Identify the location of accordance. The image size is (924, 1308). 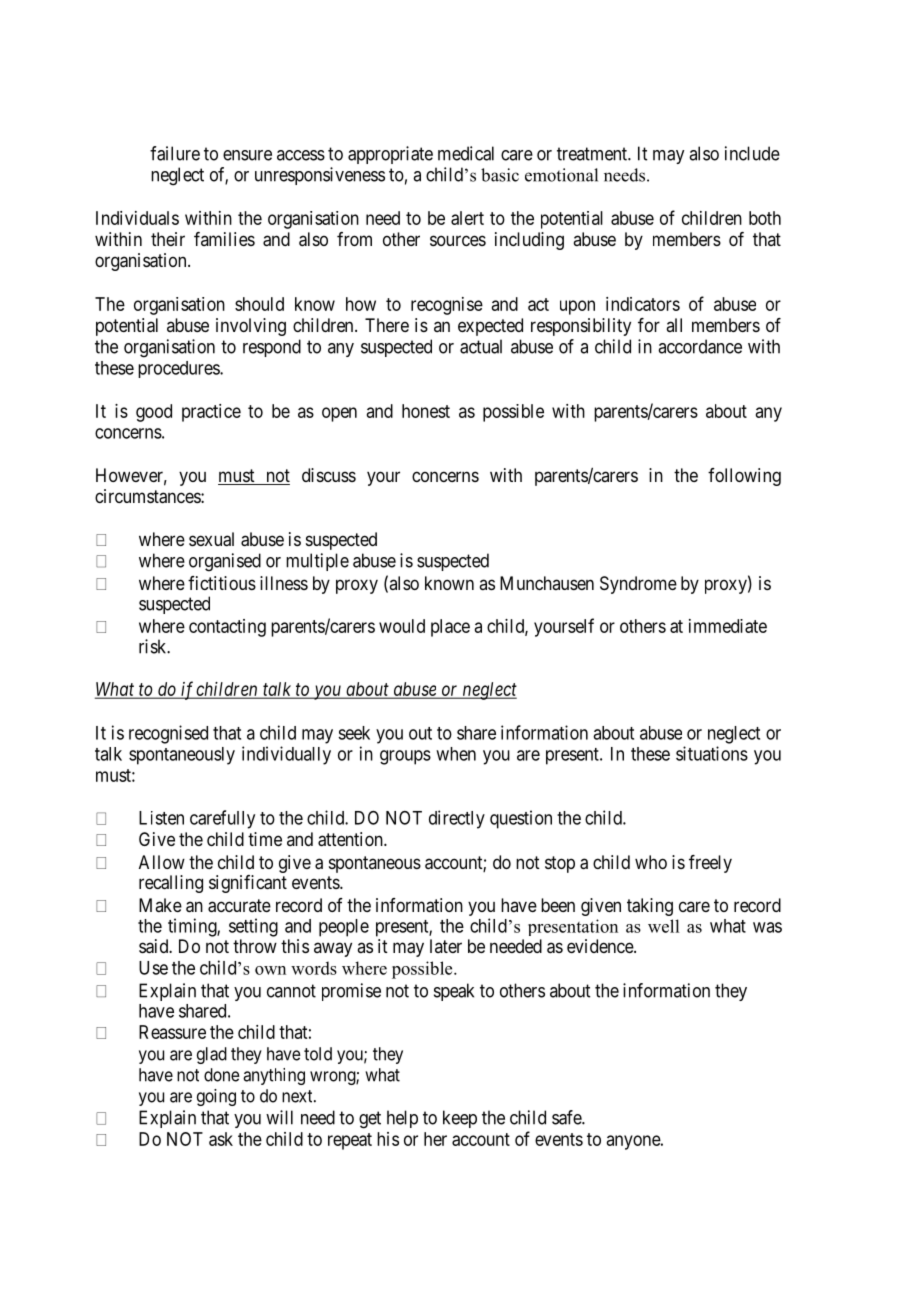
(700, 346).
